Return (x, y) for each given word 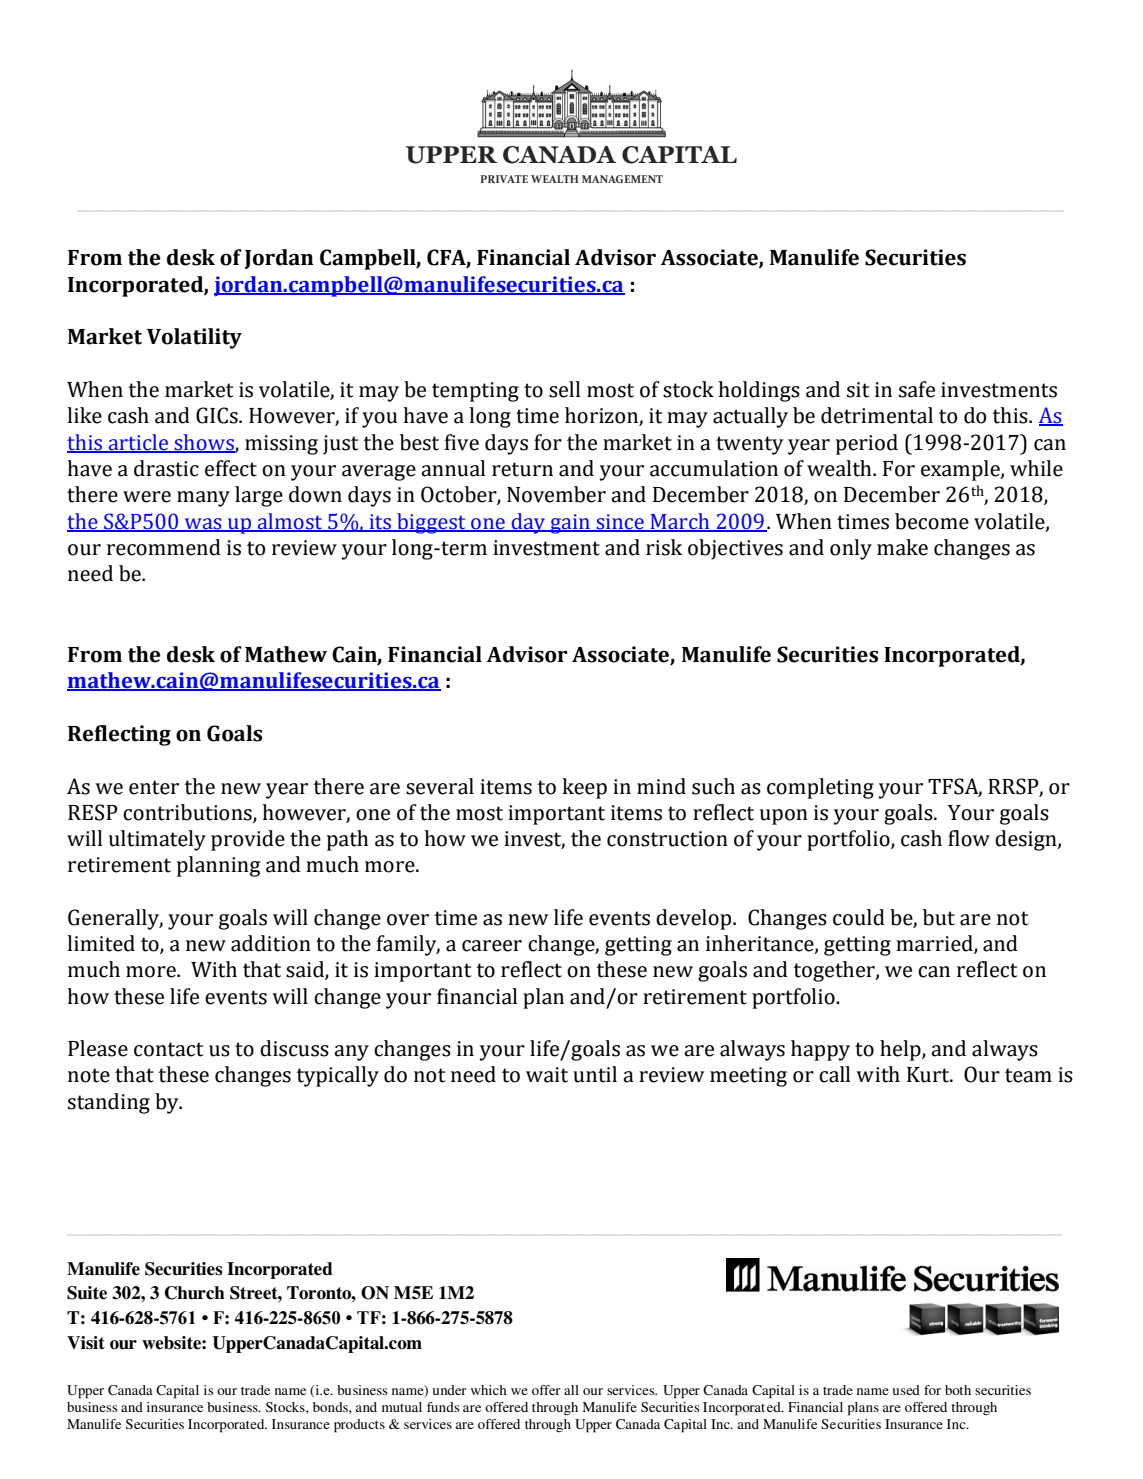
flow (969, 838)
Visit (86, 1343)
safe (917, 389)
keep (584, 788)
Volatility (194, 338)
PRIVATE (504, 179)
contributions (188, 813)
